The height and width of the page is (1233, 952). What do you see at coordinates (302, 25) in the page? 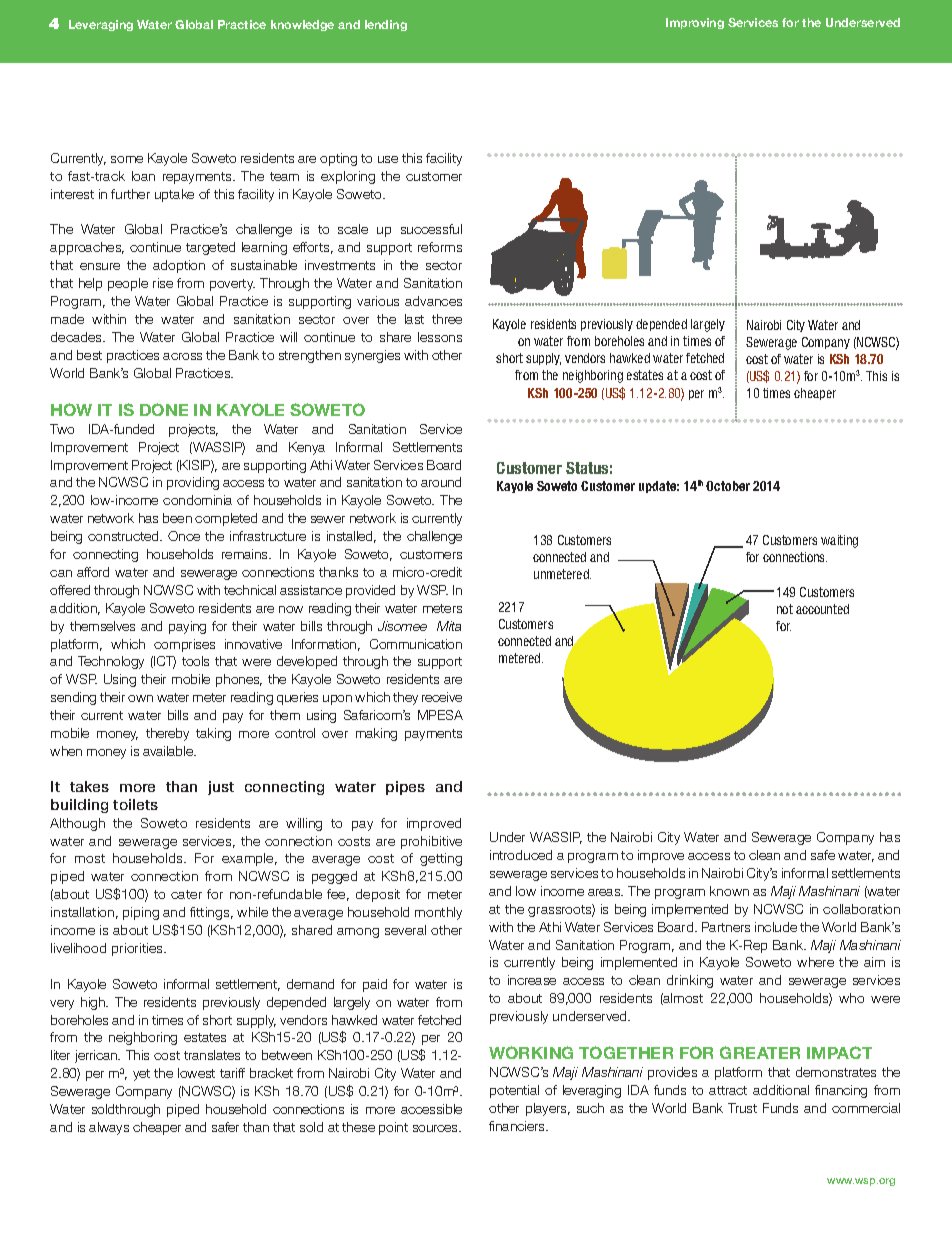
I see `knowledge` at bounding box center [302, 25].
